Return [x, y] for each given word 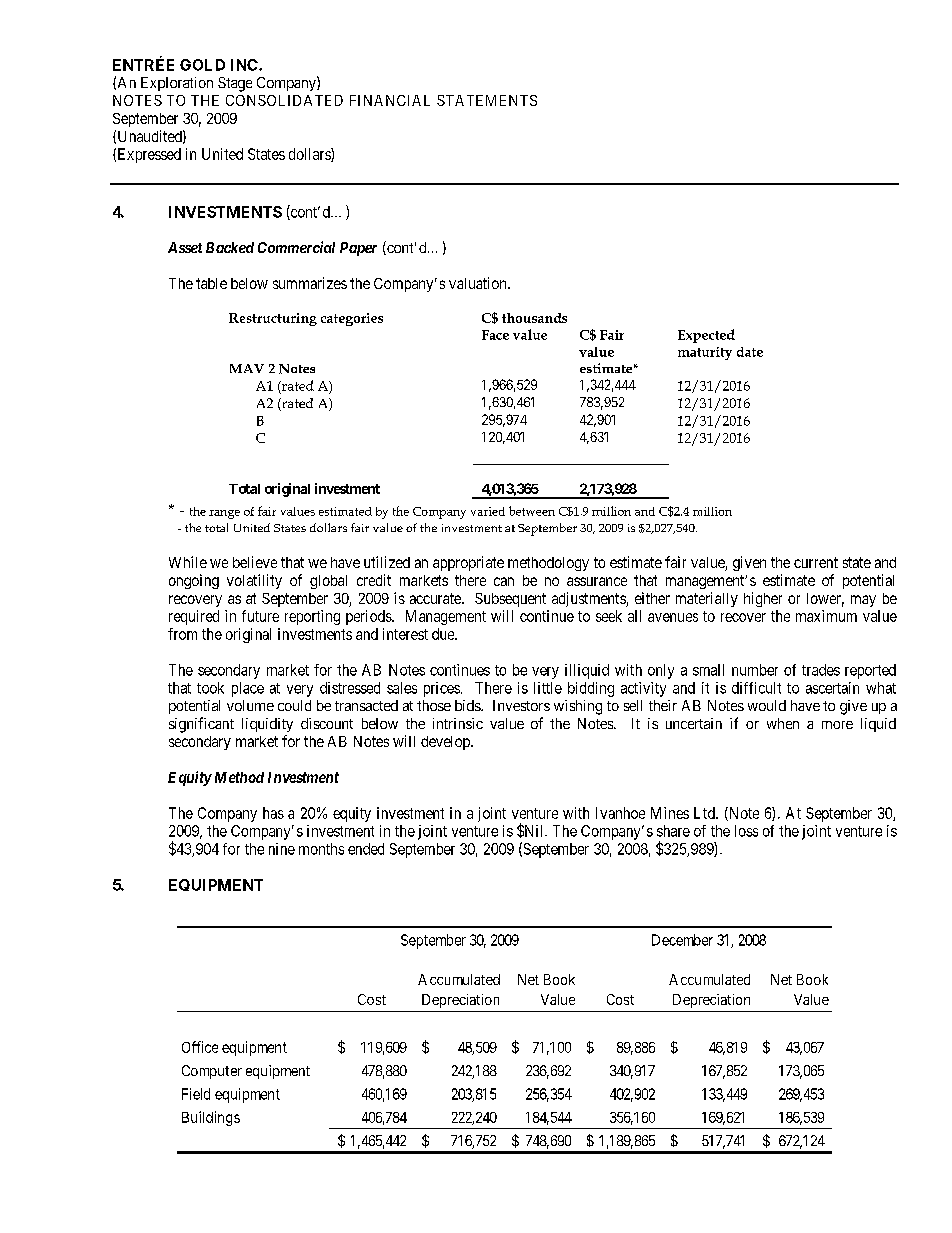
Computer [212, 1072]
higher [763, 599]
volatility [254, 581]
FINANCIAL [390, 100]
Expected [706, 336]
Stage [235, 84]
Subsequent [510, 600]
